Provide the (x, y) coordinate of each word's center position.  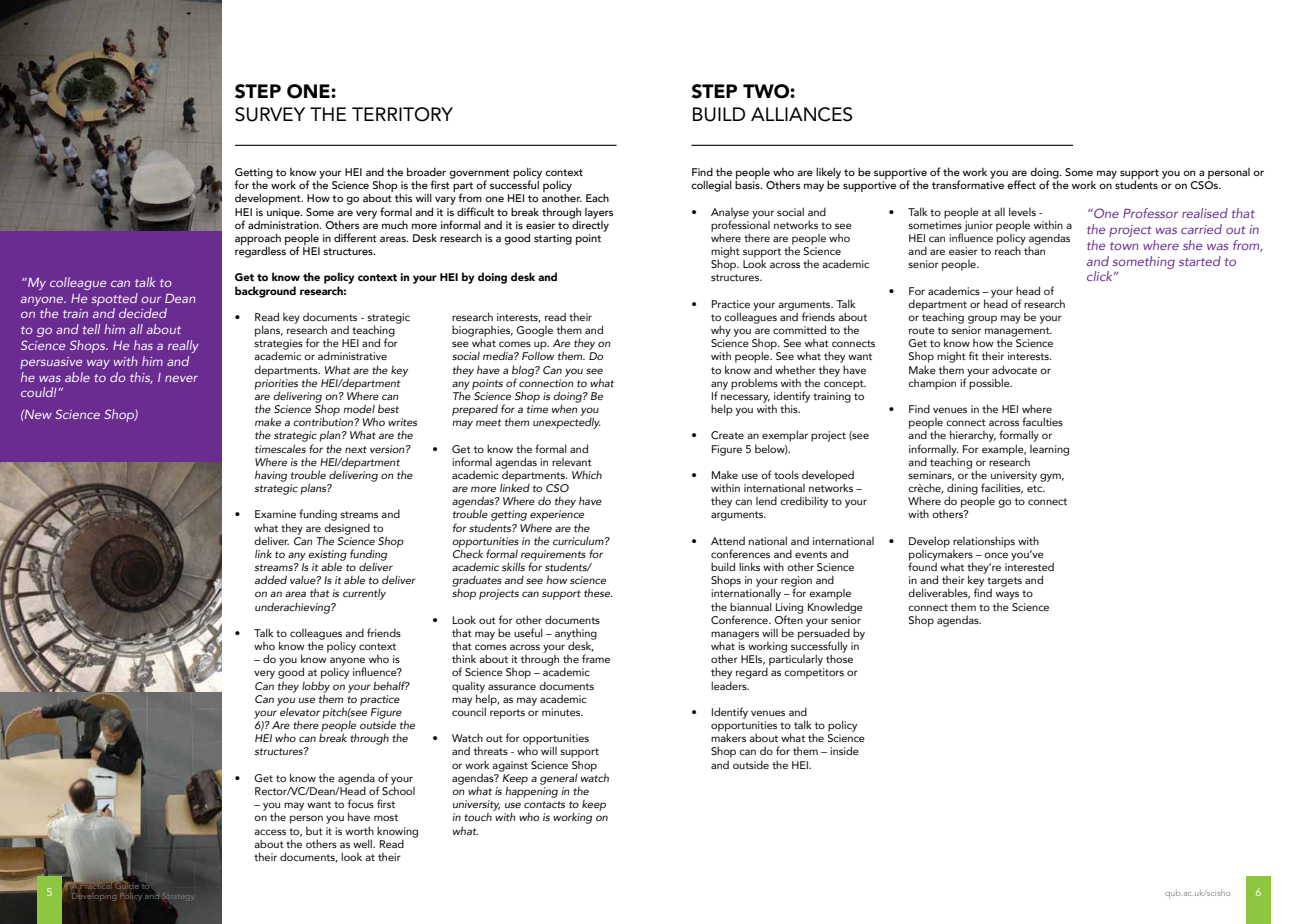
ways (1007, 597)
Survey (270, 114)
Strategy (178, 897)
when (566, 407)
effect (1021, 184)
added (271, 579)
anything (576, 635)
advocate (1014, 369)
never (181, 378)
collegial (711, 186)
